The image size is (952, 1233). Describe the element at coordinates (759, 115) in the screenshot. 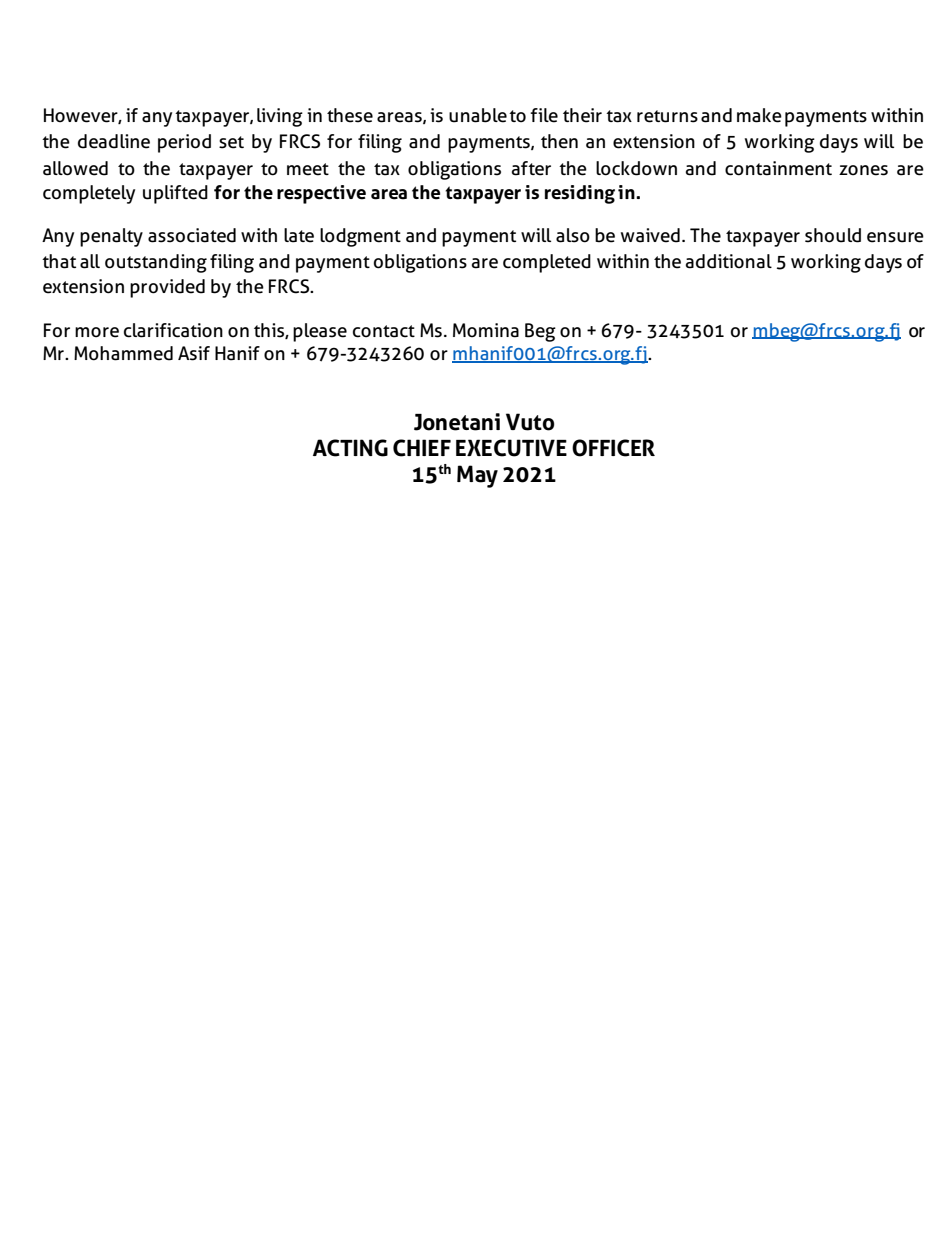

I see `make` at that location.
